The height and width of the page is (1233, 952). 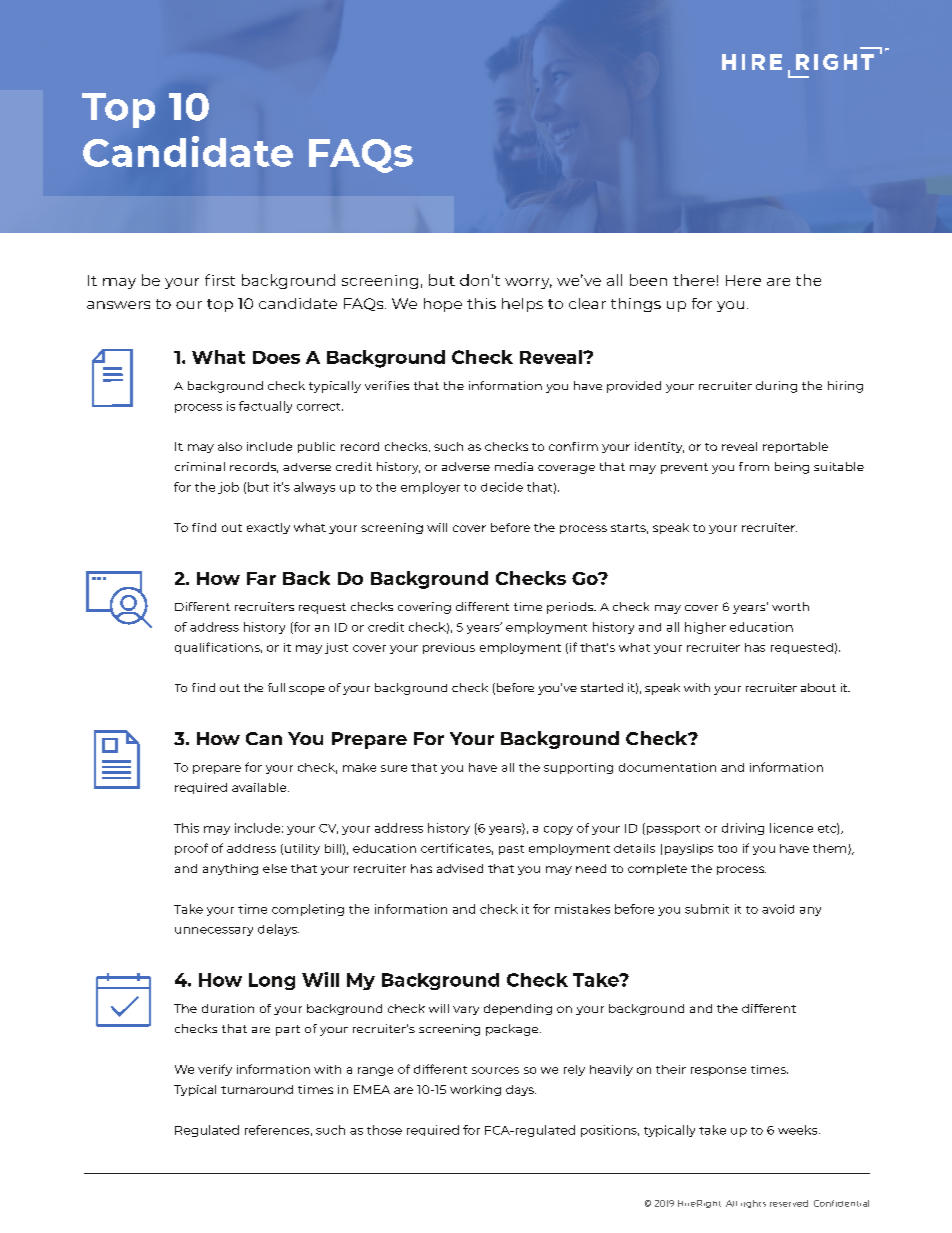 What do you see at coordinates (257, 1089) in the page?
I see `turnaround` at bounding box center [257, 1089].
